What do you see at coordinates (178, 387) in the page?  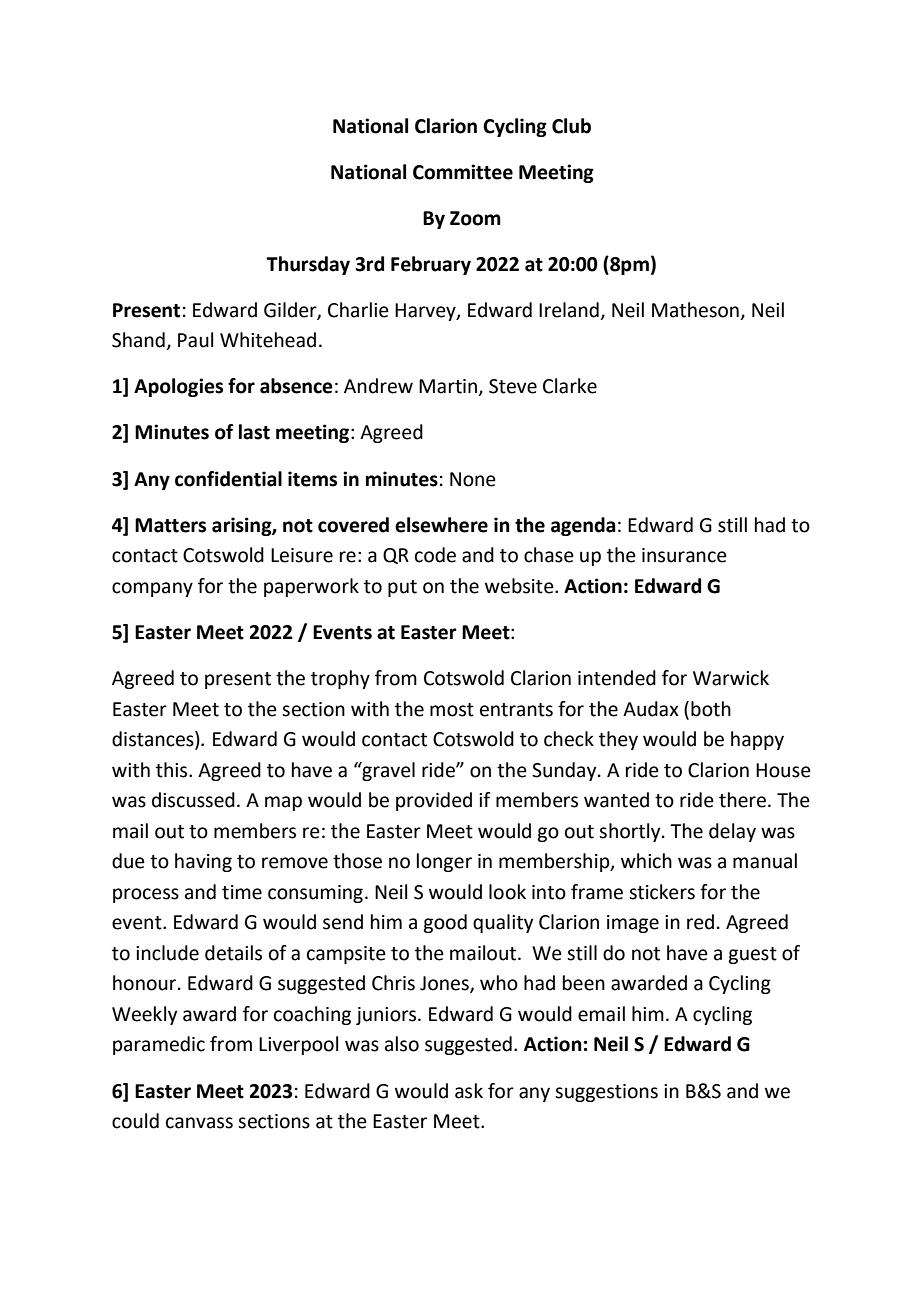 I see `Apologies` at bounding box center [178, 387].
